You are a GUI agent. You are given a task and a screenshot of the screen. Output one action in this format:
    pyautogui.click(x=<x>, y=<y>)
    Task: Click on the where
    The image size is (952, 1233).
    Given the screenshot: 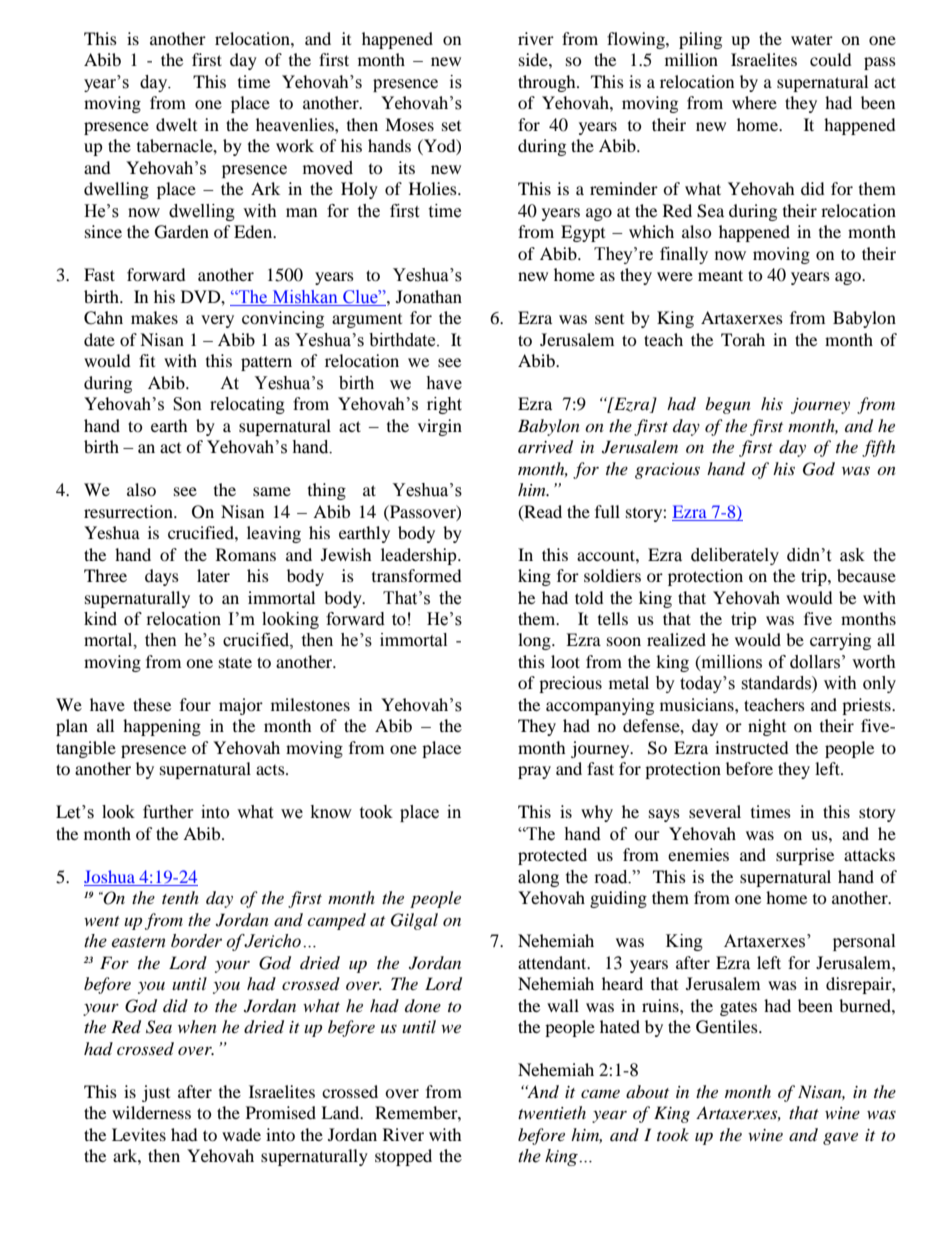 What is the action you would take?
    pyautogui.click(x=754, y=102)
